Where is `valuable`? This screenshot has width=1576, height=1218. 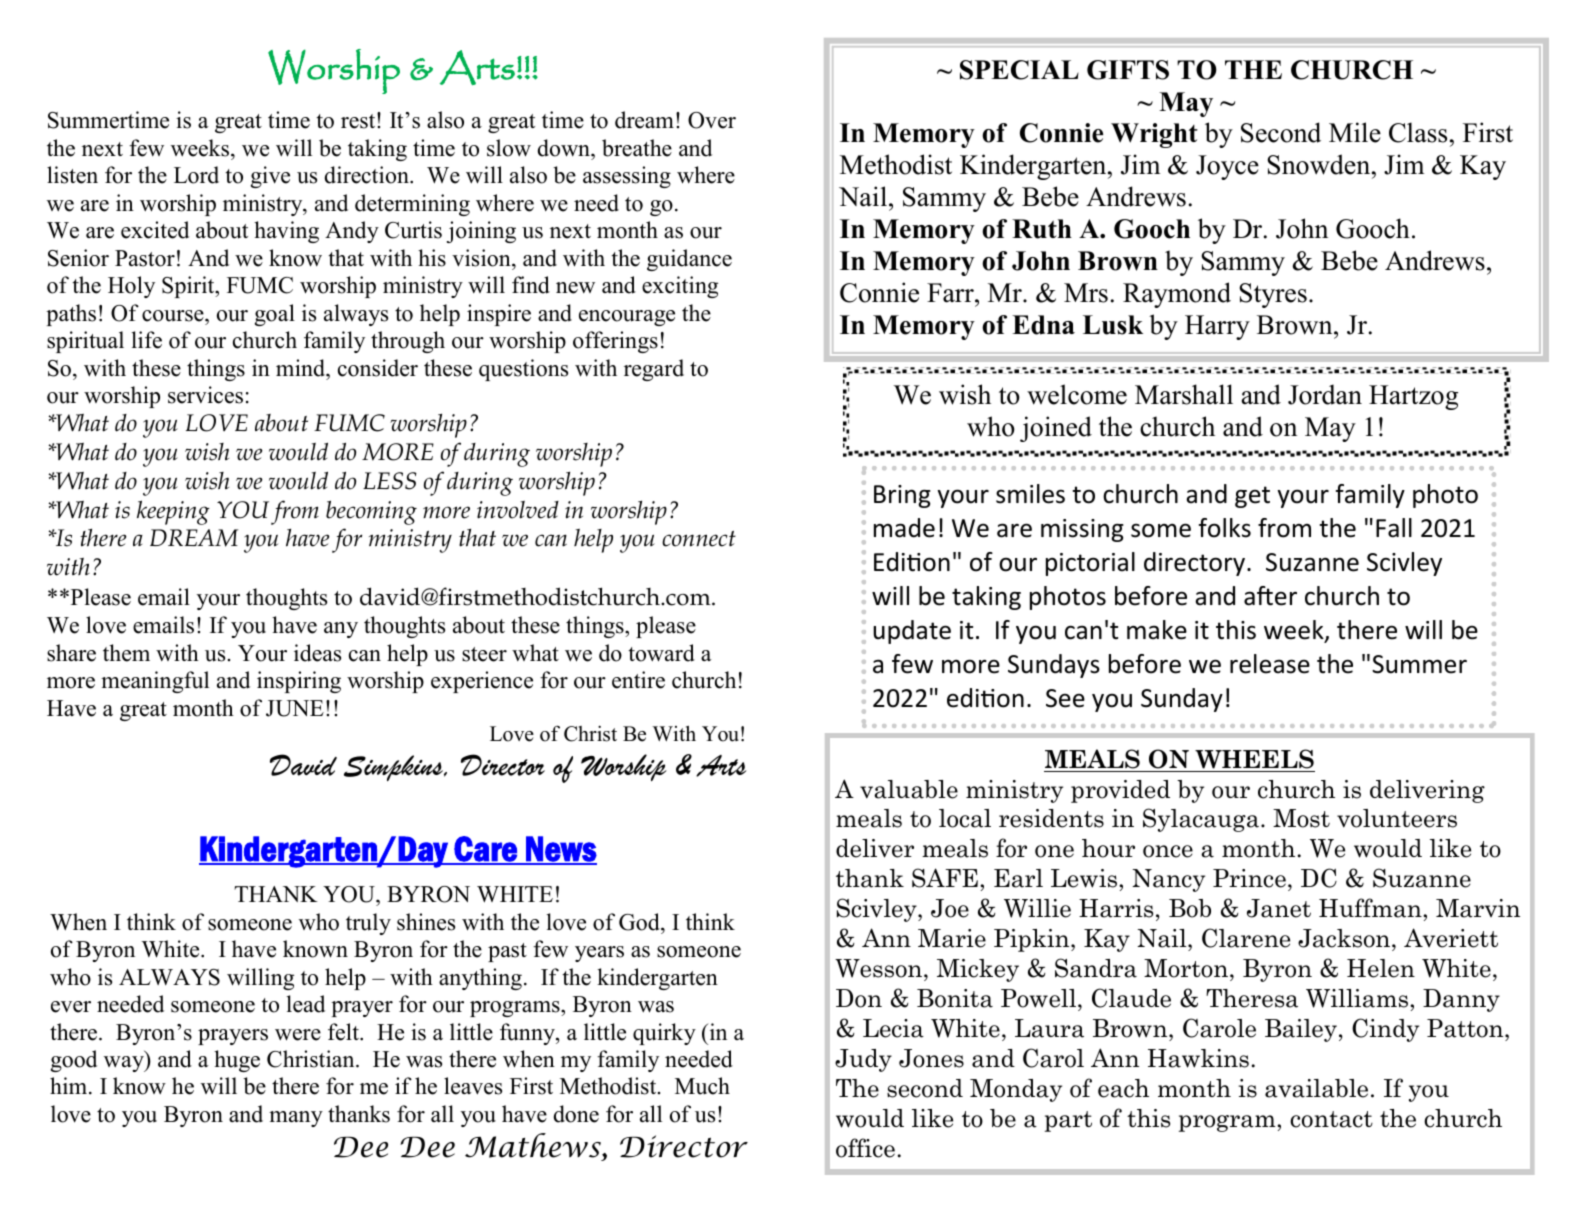 valuable is located at coordinates (909, 789).
